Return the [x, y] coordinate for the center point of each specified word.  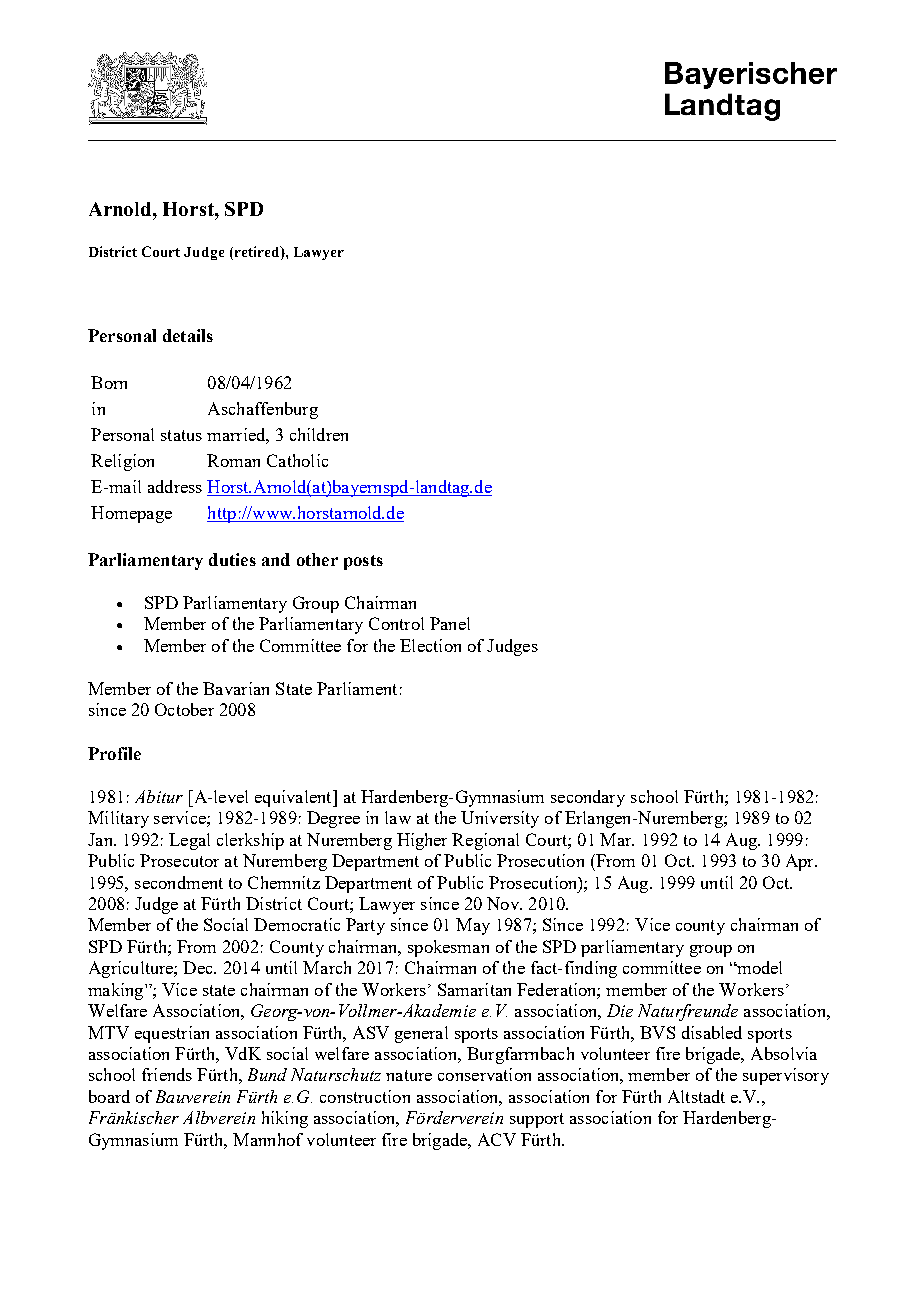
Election [430, 645]
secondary [588, 798]
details [188, 335]
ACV [497, 1139]
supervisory [786, 1076]
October [184, 709]
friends [167, 1074]
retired [257, 251]
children [319, 434]
